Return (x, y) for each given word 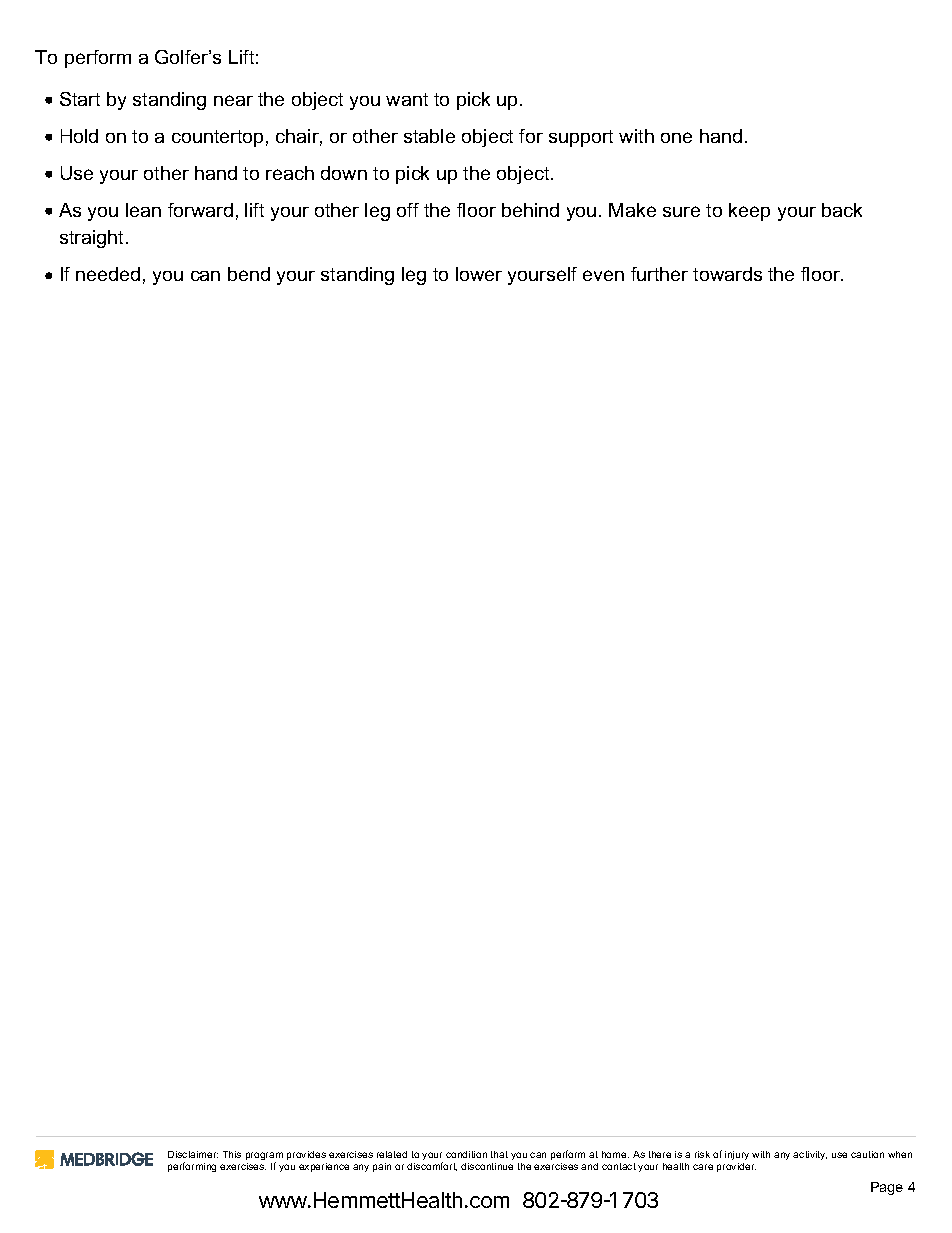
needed (108, 274)
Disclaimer (193, 1154)
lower (479, 274)
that (499, 1154)
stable (429, 136)
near (233, 100)
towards (727, 274)
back (842, 210)
